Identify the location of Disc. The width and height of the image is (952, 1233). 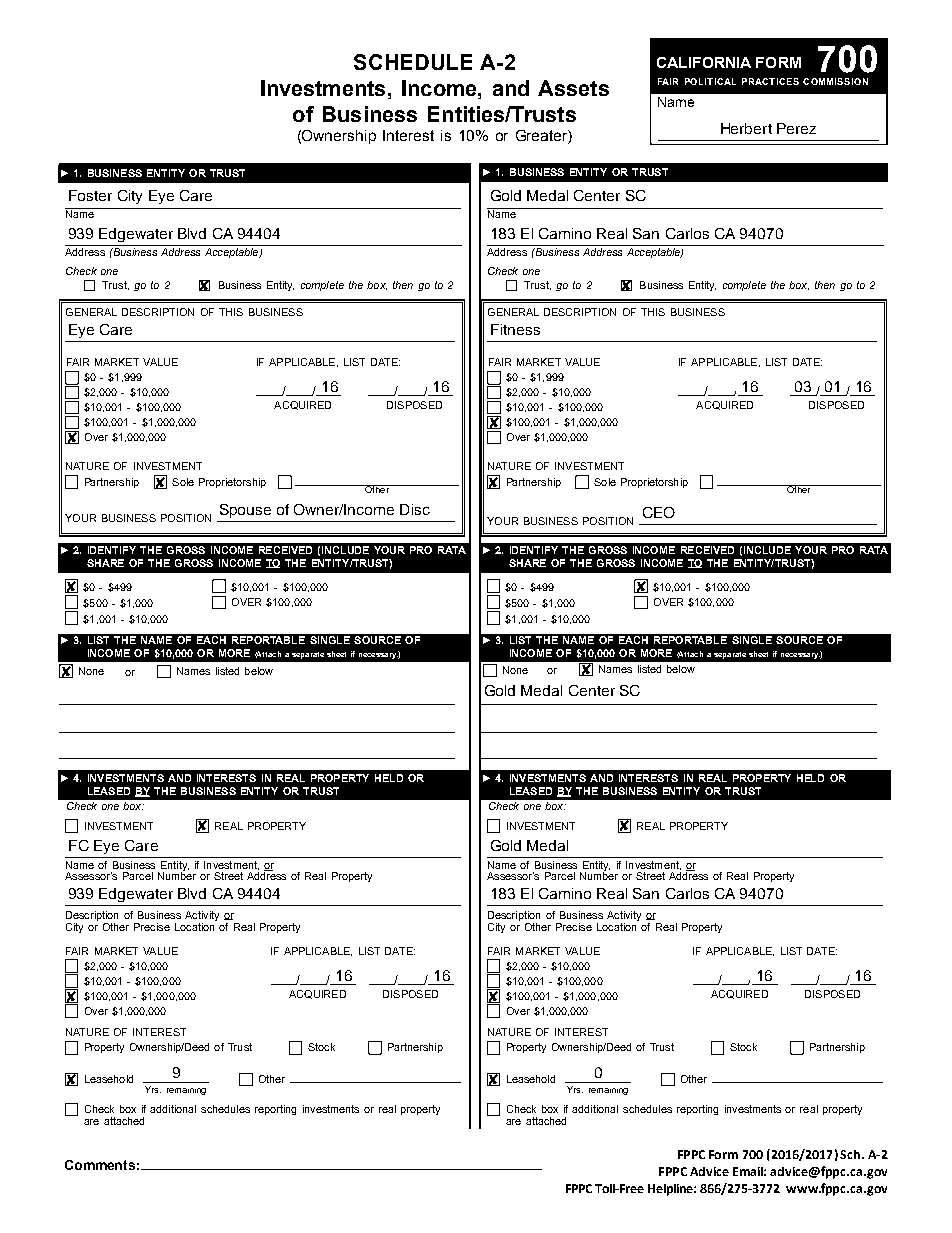
(415, 509).
